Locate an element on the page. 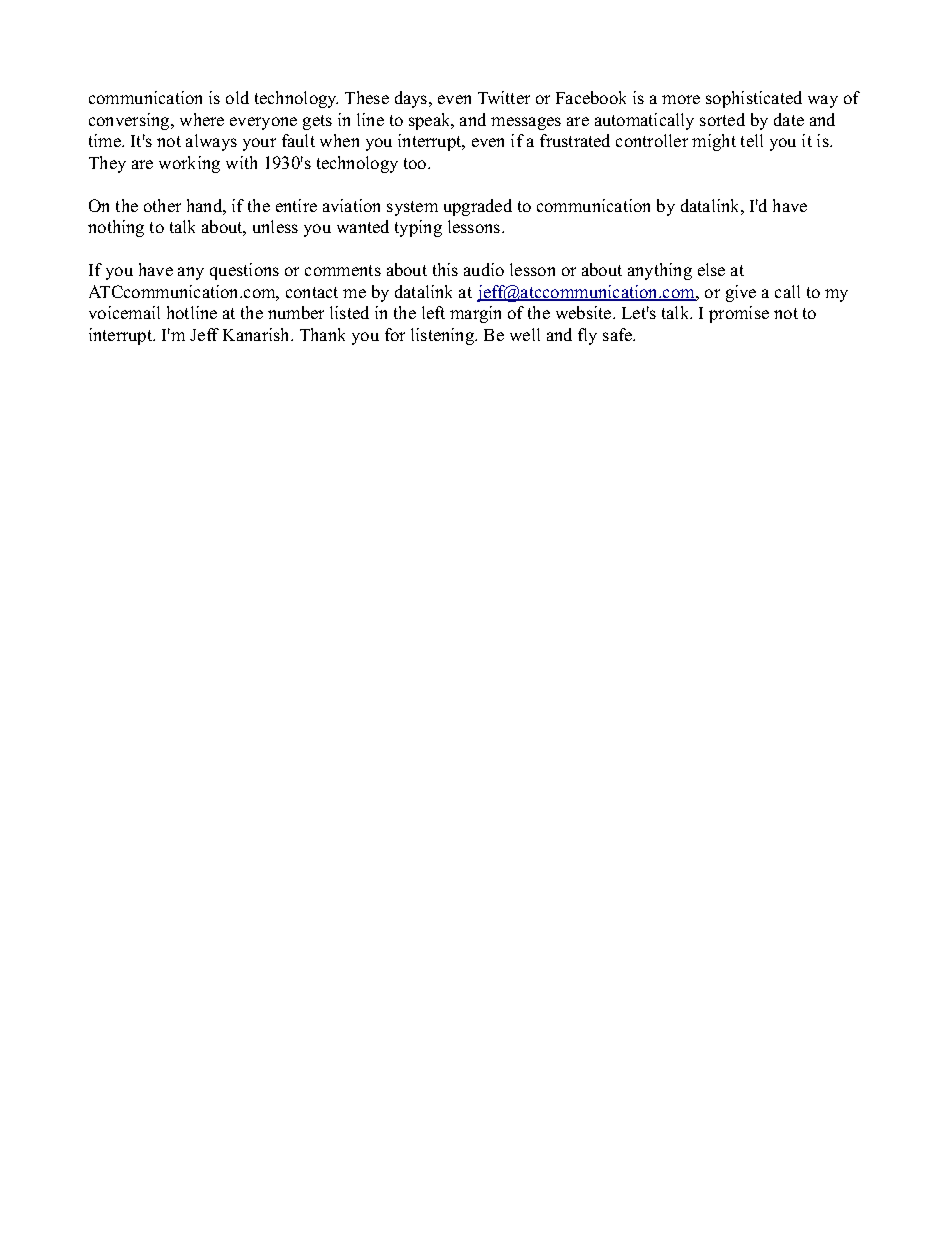 This image has width=952, height=1233. might is located at coordinates (714, 142).
